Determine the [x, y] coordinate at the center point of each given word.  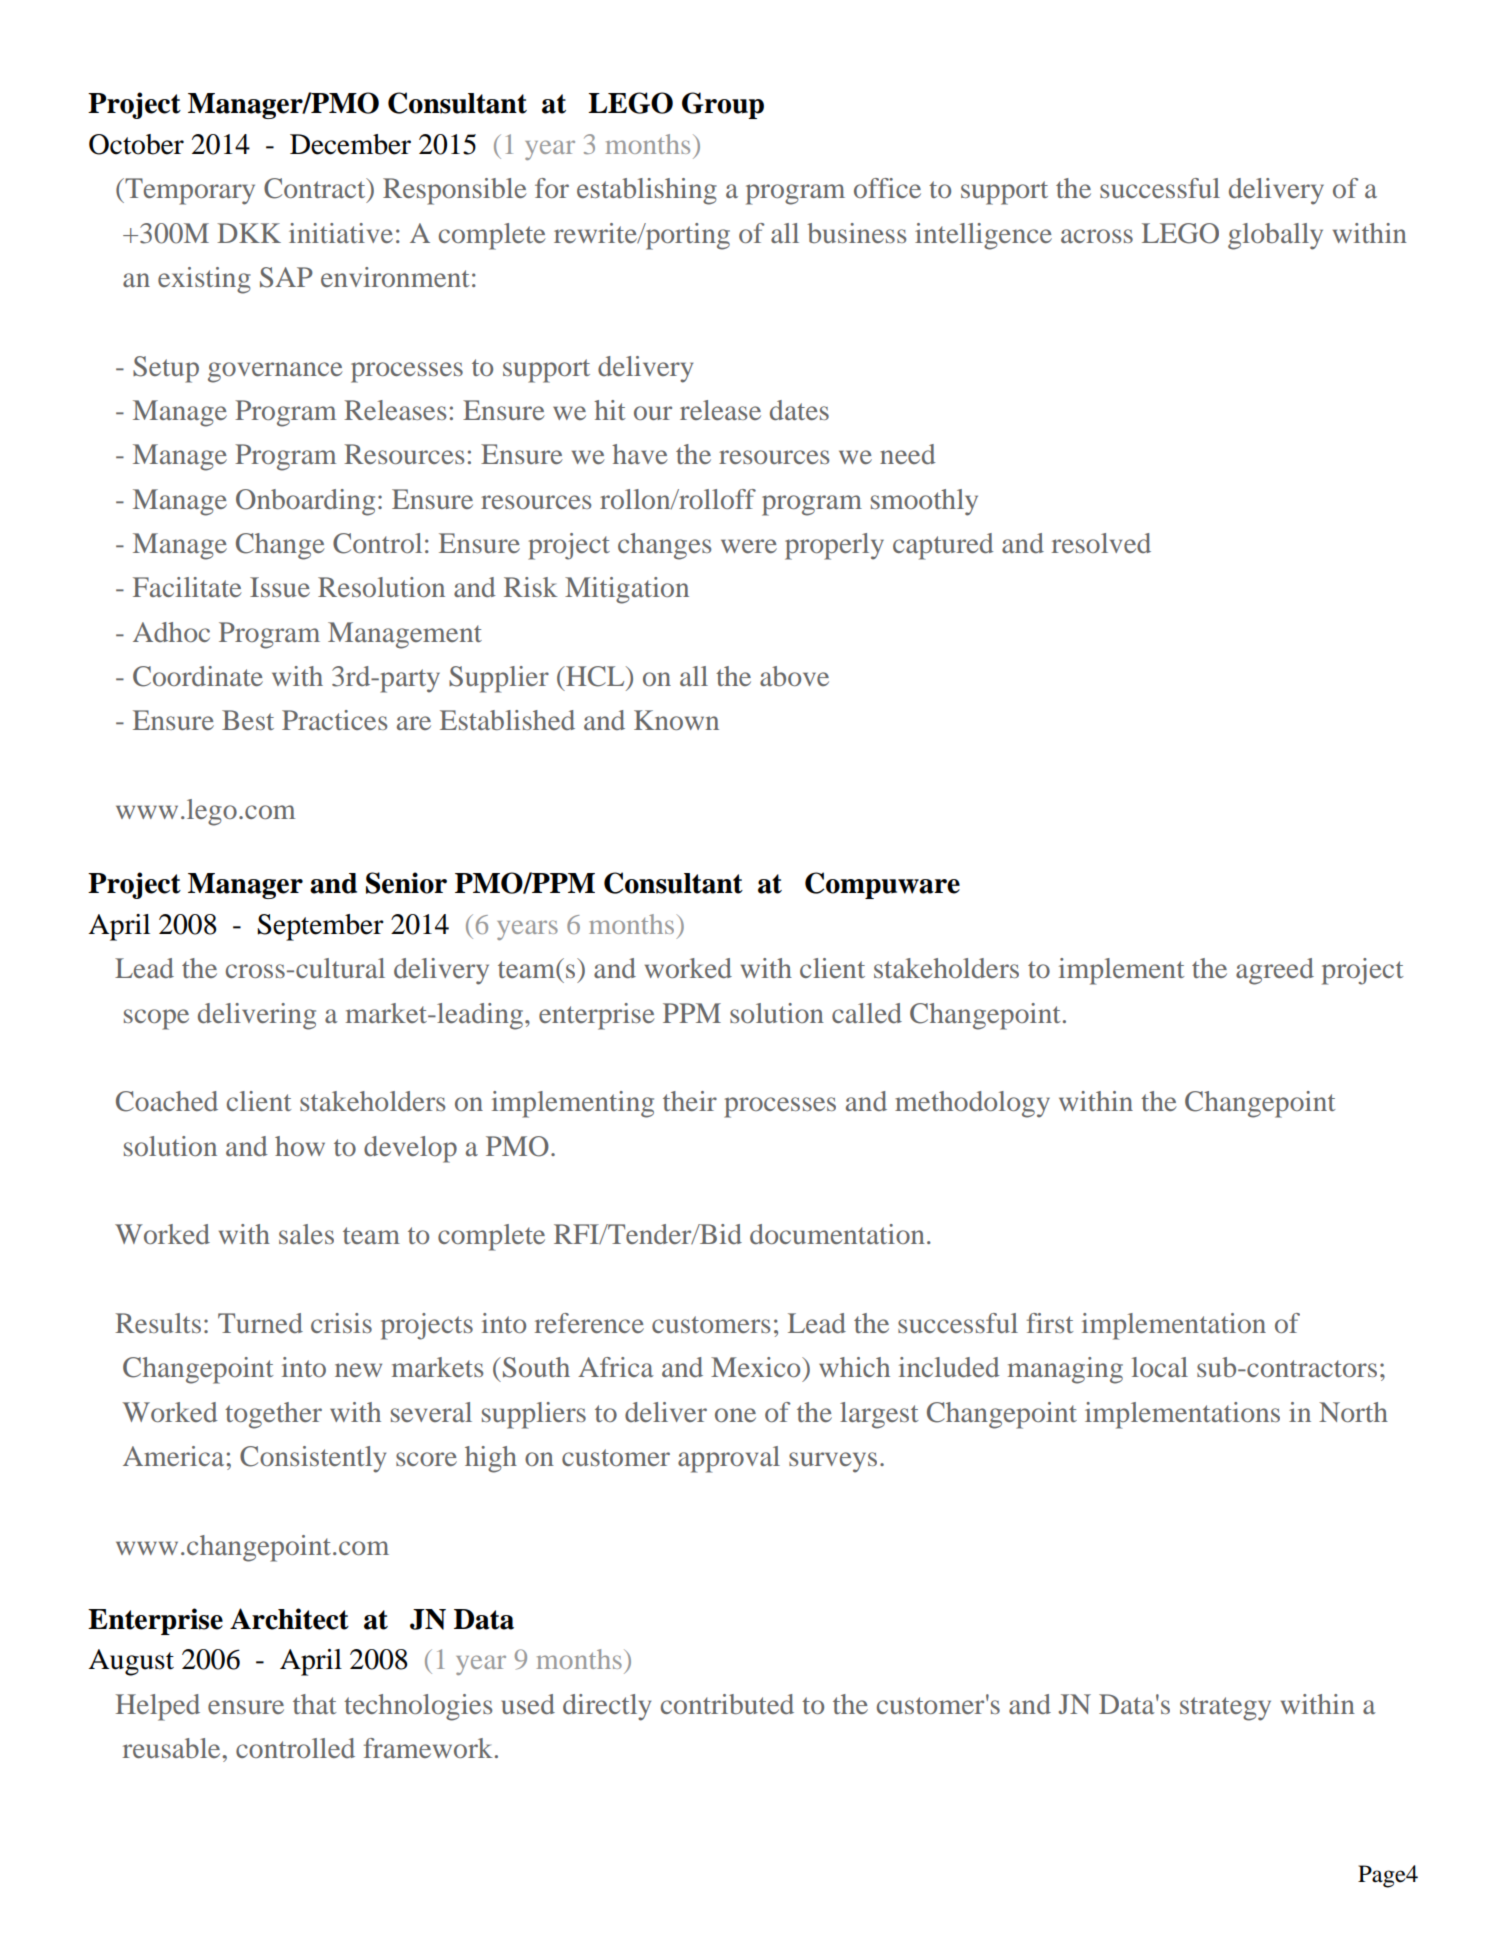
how [300, 1146]
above [794, 676]
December [350, 144]
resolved [1101, 543]
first [1050, 1323]
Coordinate [198, 676]
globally [1275, 236]
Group [723, 105]
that [315, 1704]
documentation [837, 1234]
